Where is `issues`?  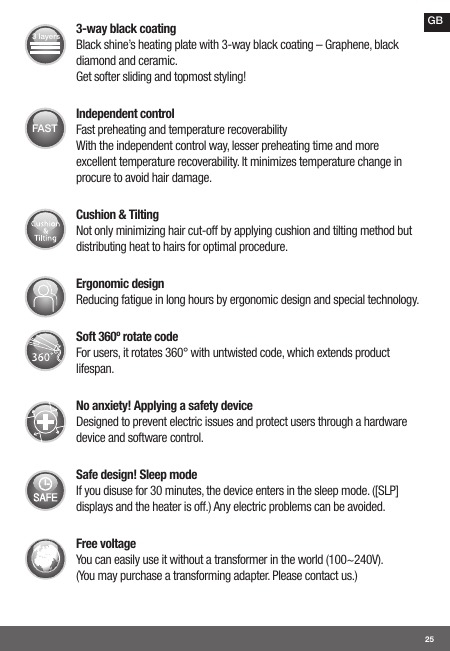 issues is located at coordinates (219, 421).
